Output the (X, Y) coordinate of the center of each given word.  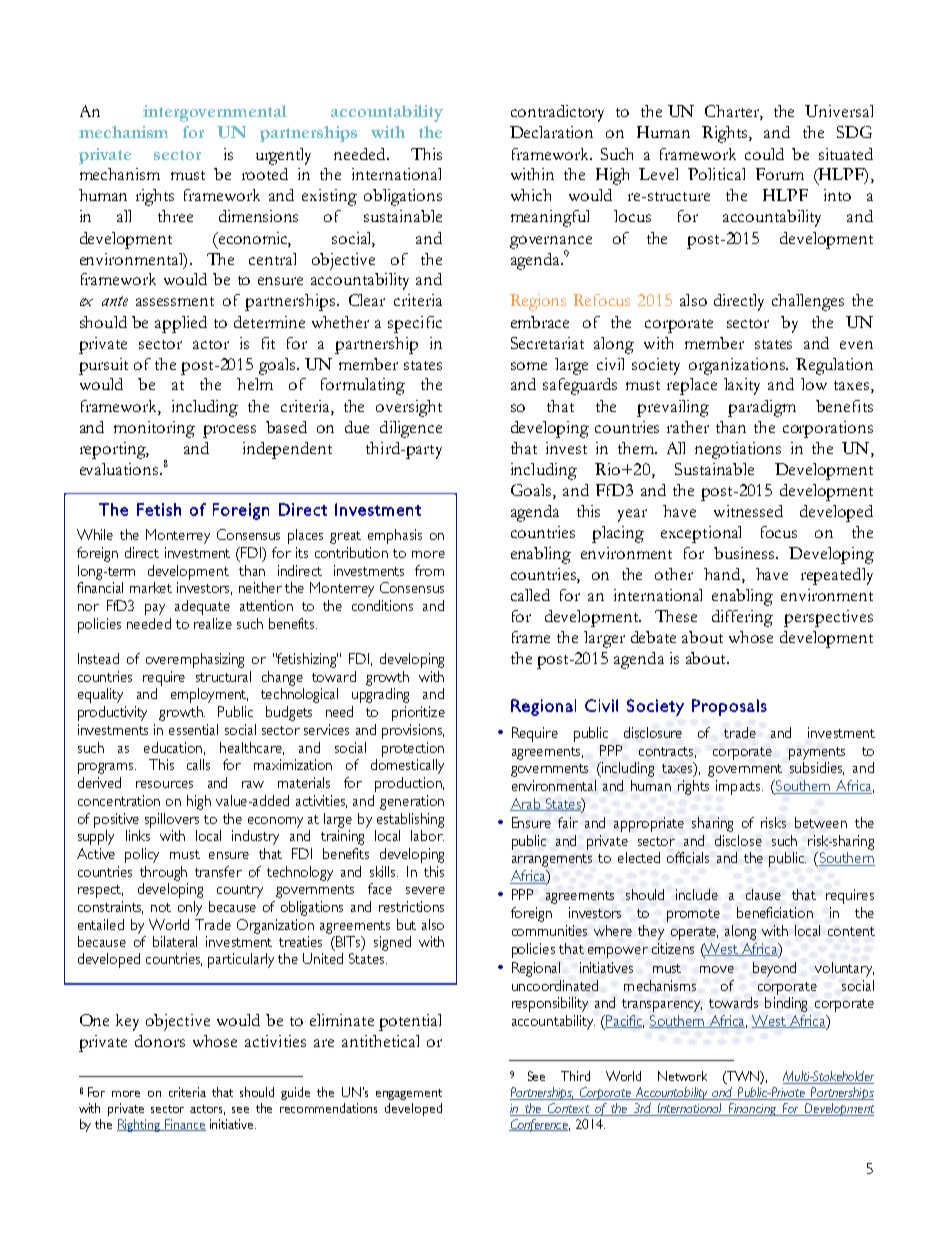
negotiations (738, 450)
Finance (184, 1125)
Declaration (551, 132)
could (764, 154)
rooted (265, 174)
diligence (411, 429)
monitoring (154, 429)
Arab (526, 804)
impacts (739, 787)
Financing (752, 1109)
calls (198, 764)
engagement (409, 1094)
